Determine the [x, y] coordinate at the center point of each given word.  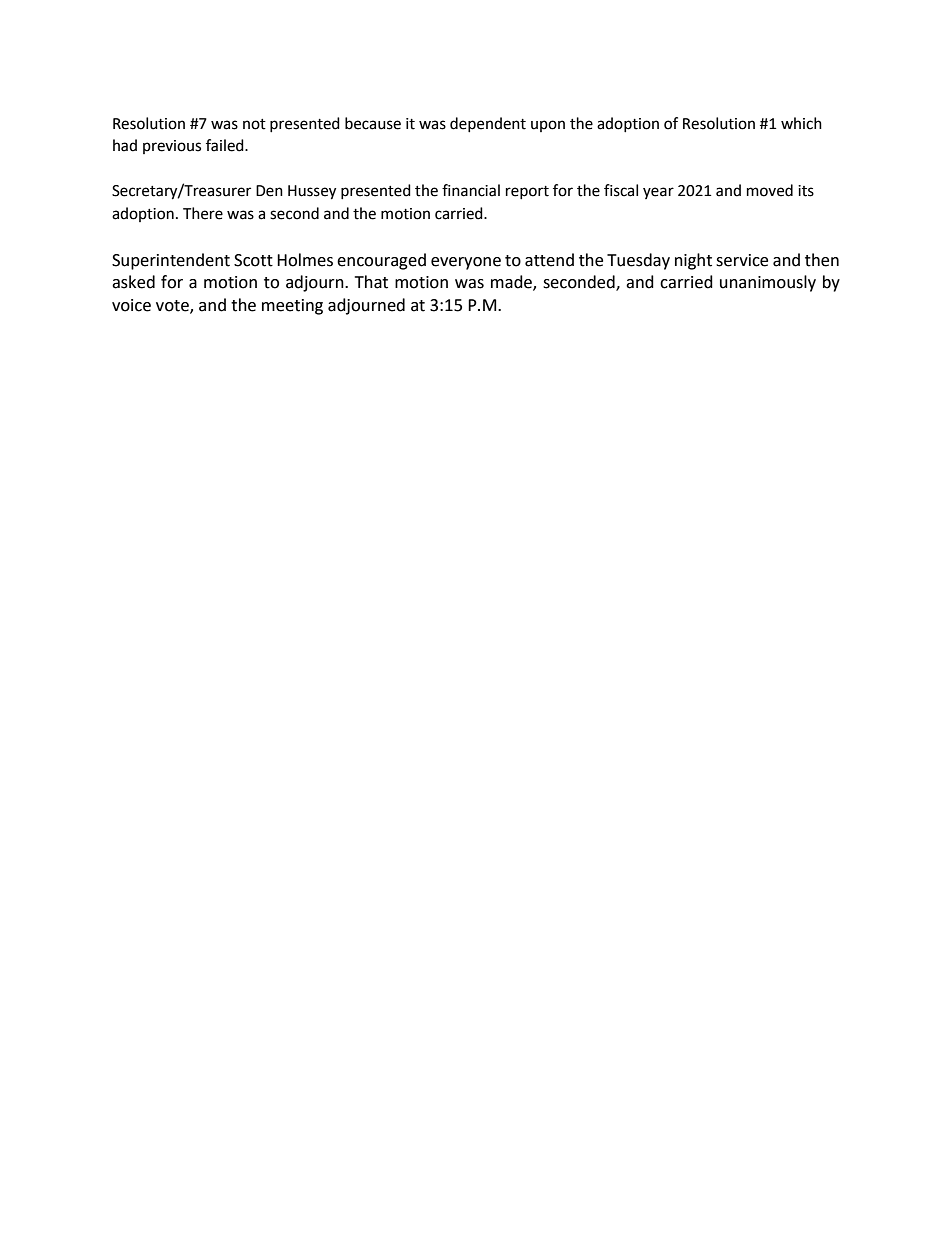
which [801, 123]
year [658, 193]
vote [173, 307]
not [254, 124]
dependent [488, 124]
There [203, 213]
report [527, 192]
